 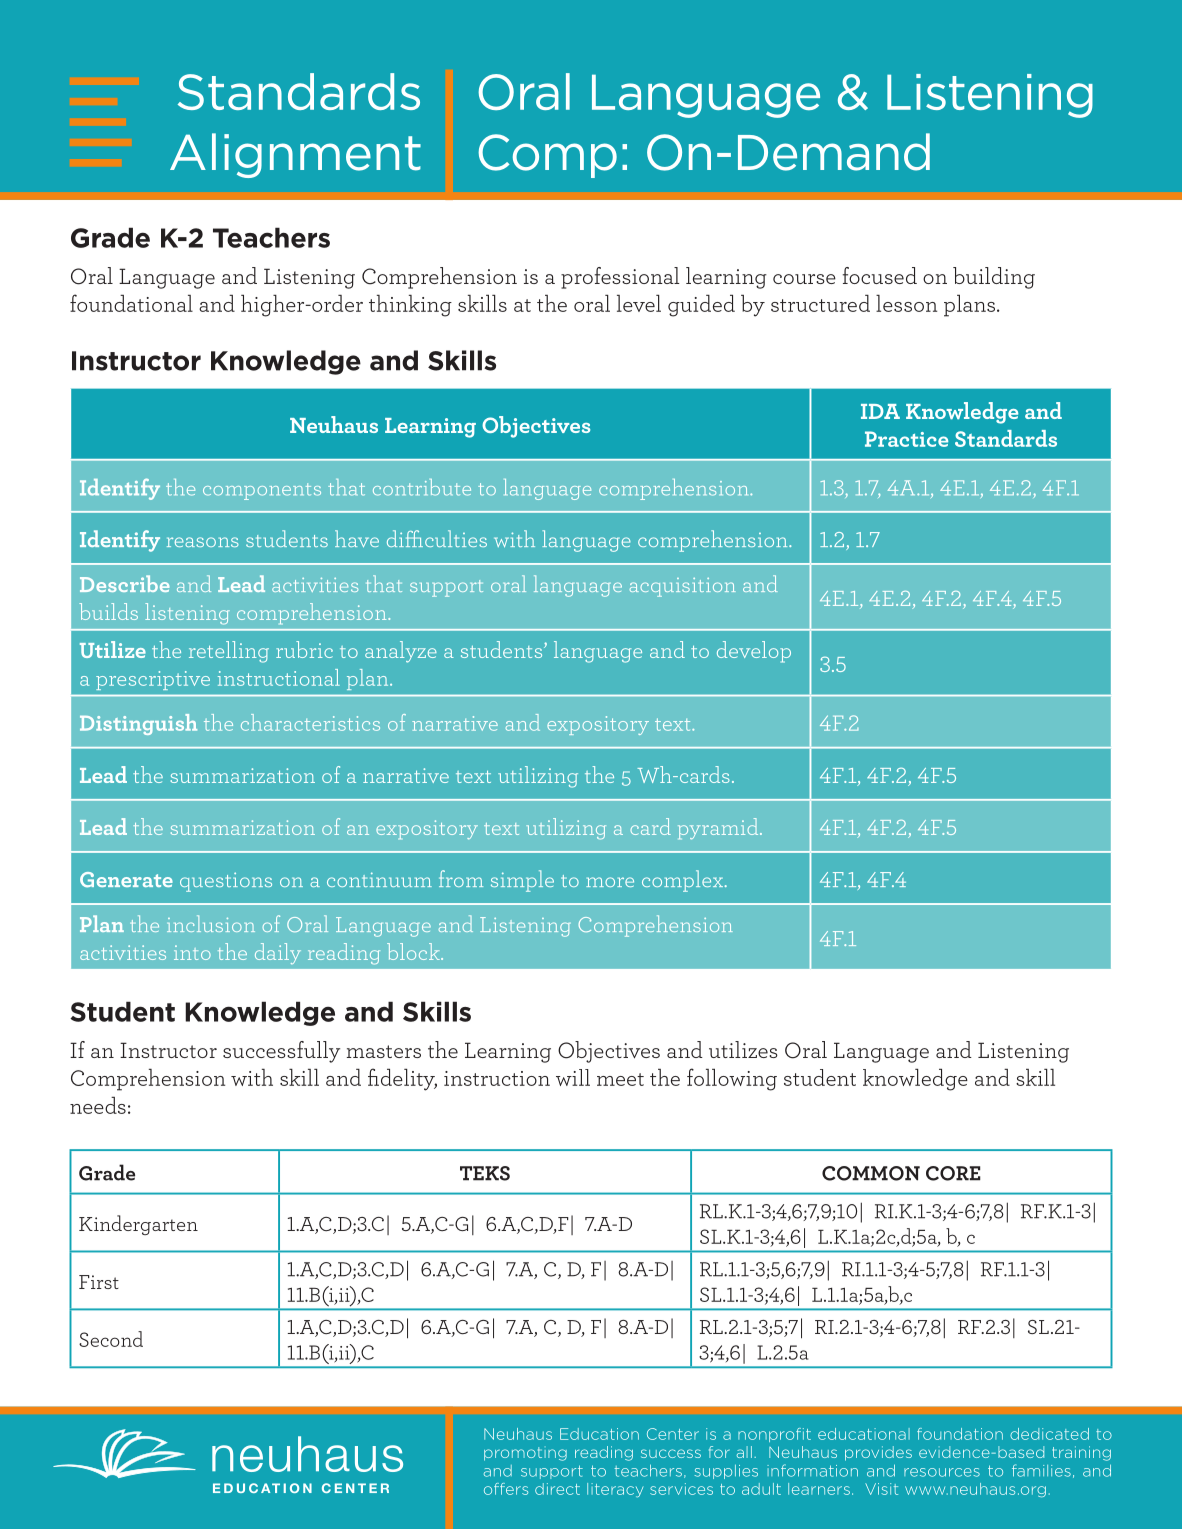 What do you see at coordinates (994, 278) in the screenshot?
I see `building` at bounding box center [994, 278].
